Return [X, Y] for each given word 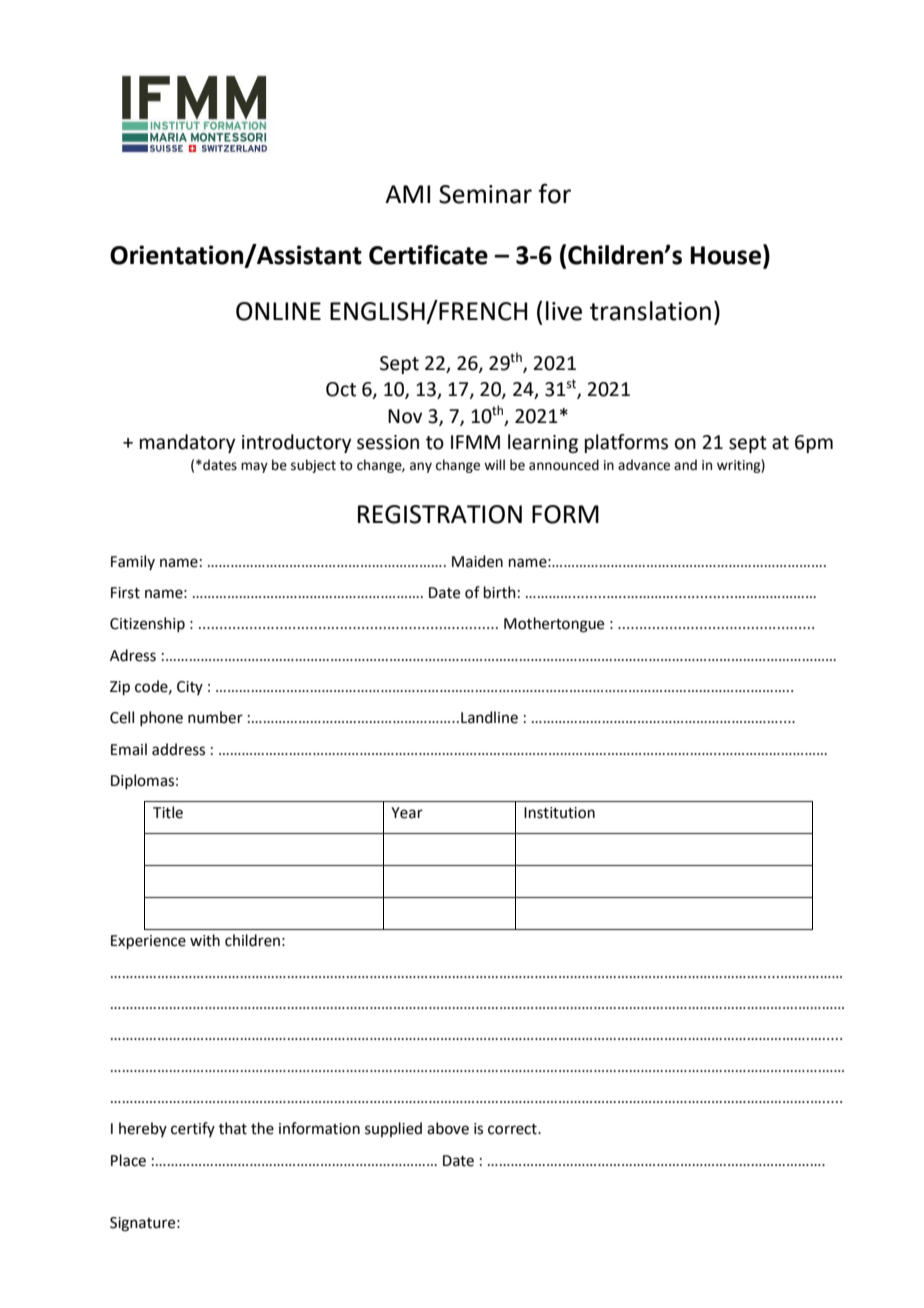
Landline [489, 717]
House [727, 254]
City [190, 688]
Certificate [428, 254]
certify [193, 1129]
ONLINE [278, 311]
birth [500, 592]
